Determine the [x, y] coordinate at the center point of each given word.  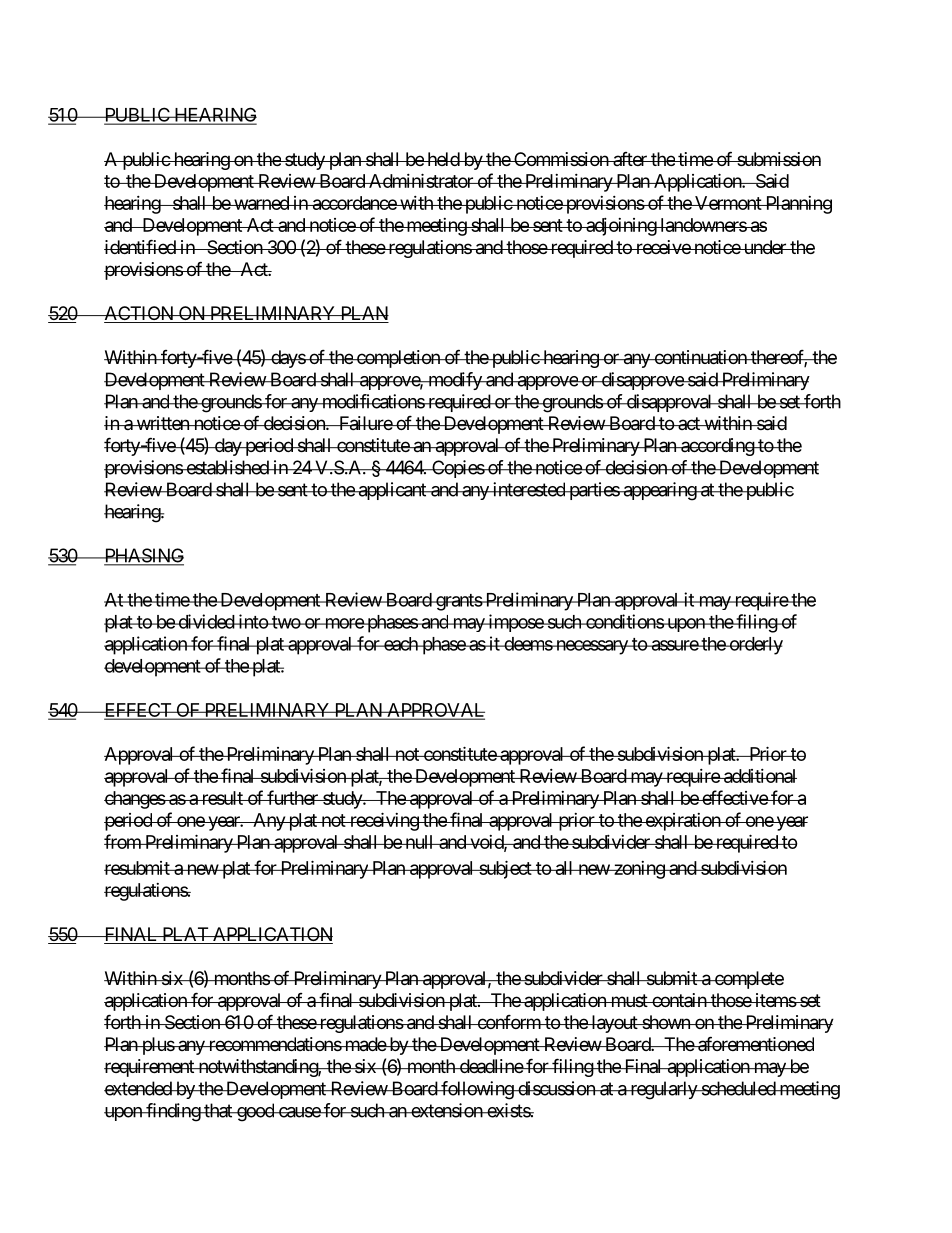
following [477, 1090]
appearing [659, 491]
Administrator [421, 180]
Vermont [728, 203]
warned [261, 203]
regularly [663, 1090]
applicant [392, 491]
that [218, 1110]
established [227, 467]
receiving [383, 821]
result [222, 798]
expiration [682, 822]
